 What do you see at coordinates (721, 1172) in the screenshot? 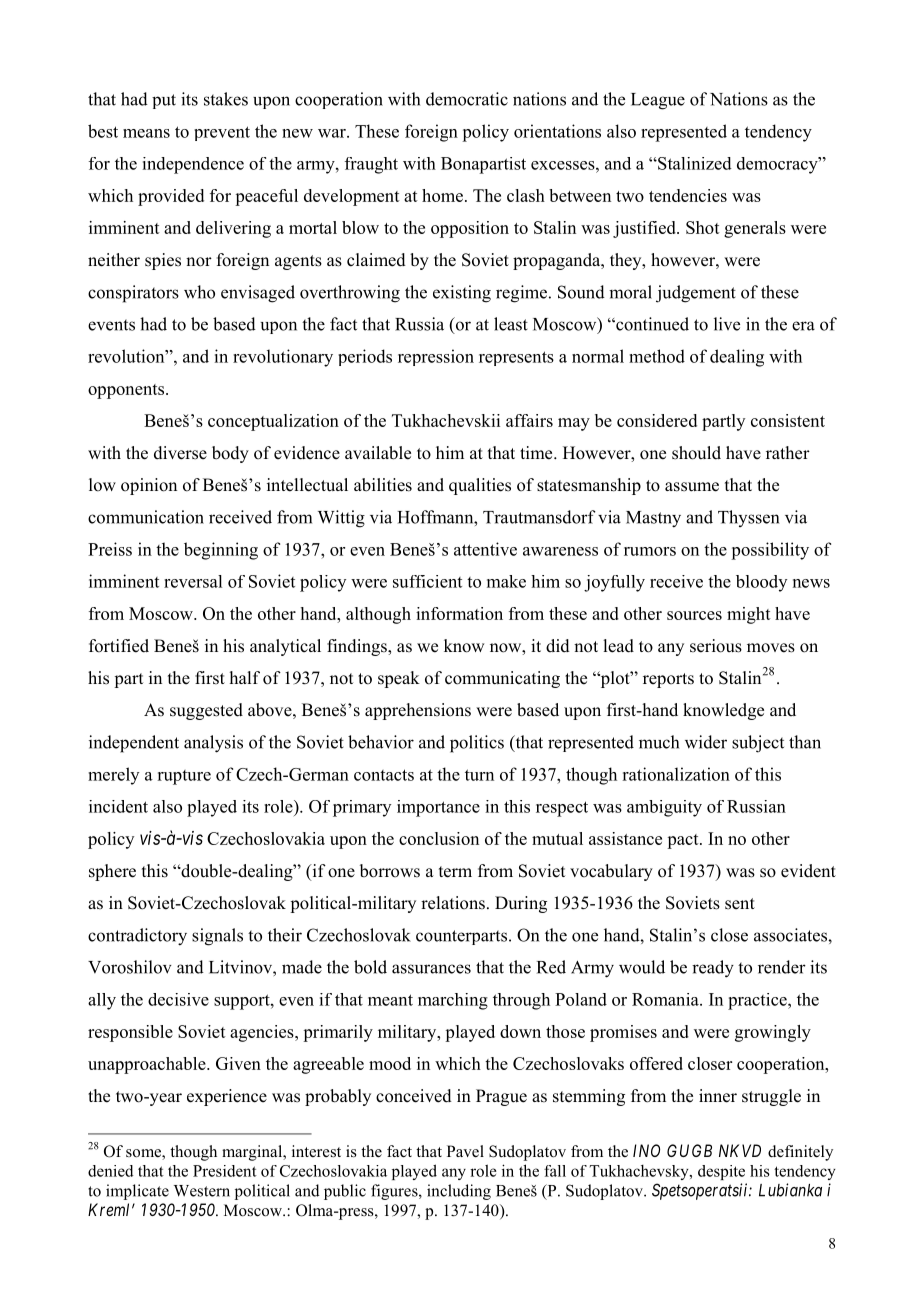
I see `despite` at bounding box center [721, 1172].
